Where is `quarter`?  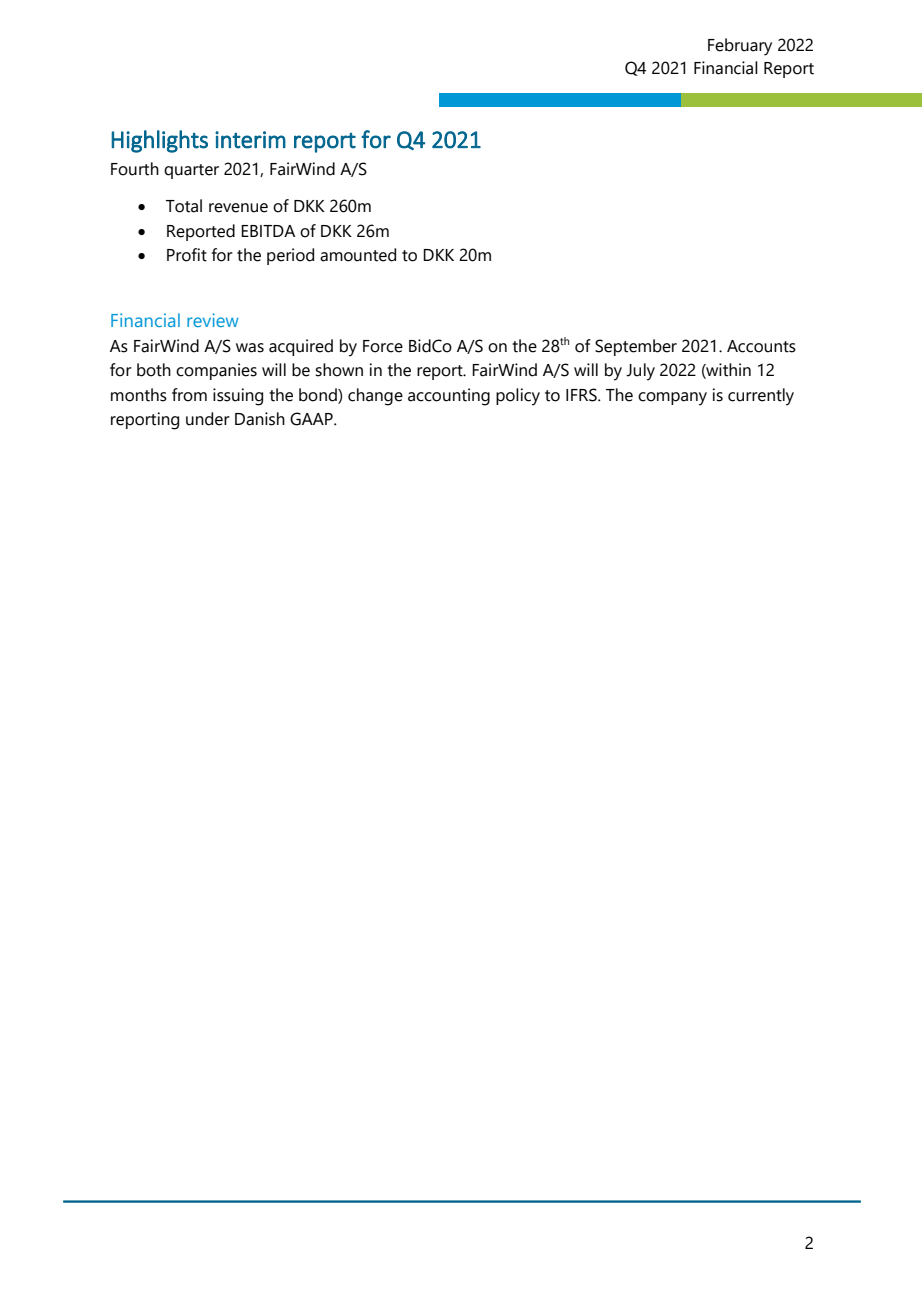 quarter is located at coordinates (191, 171).
